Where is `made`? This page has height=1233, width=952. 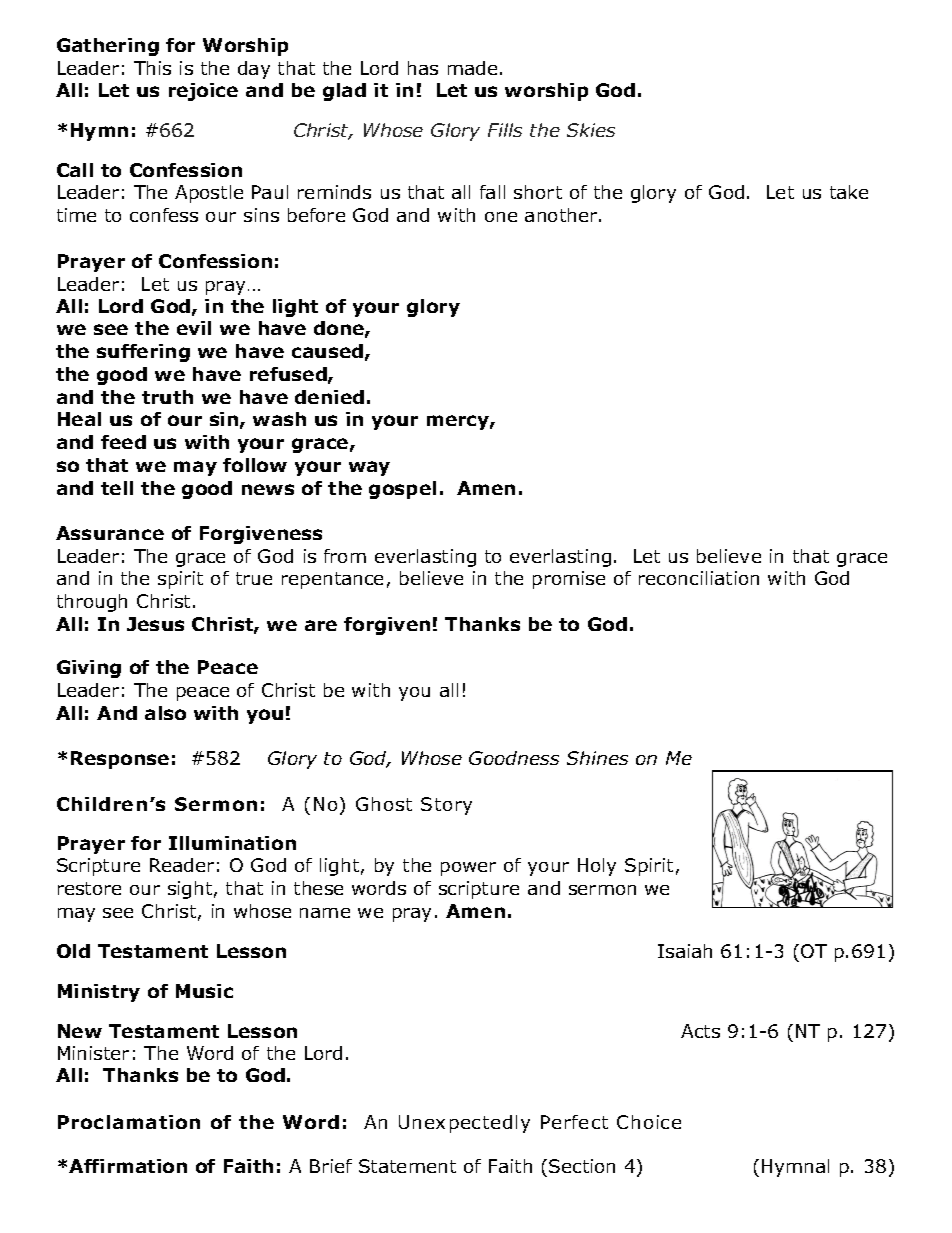 made is located at coordinates (472, 68).
